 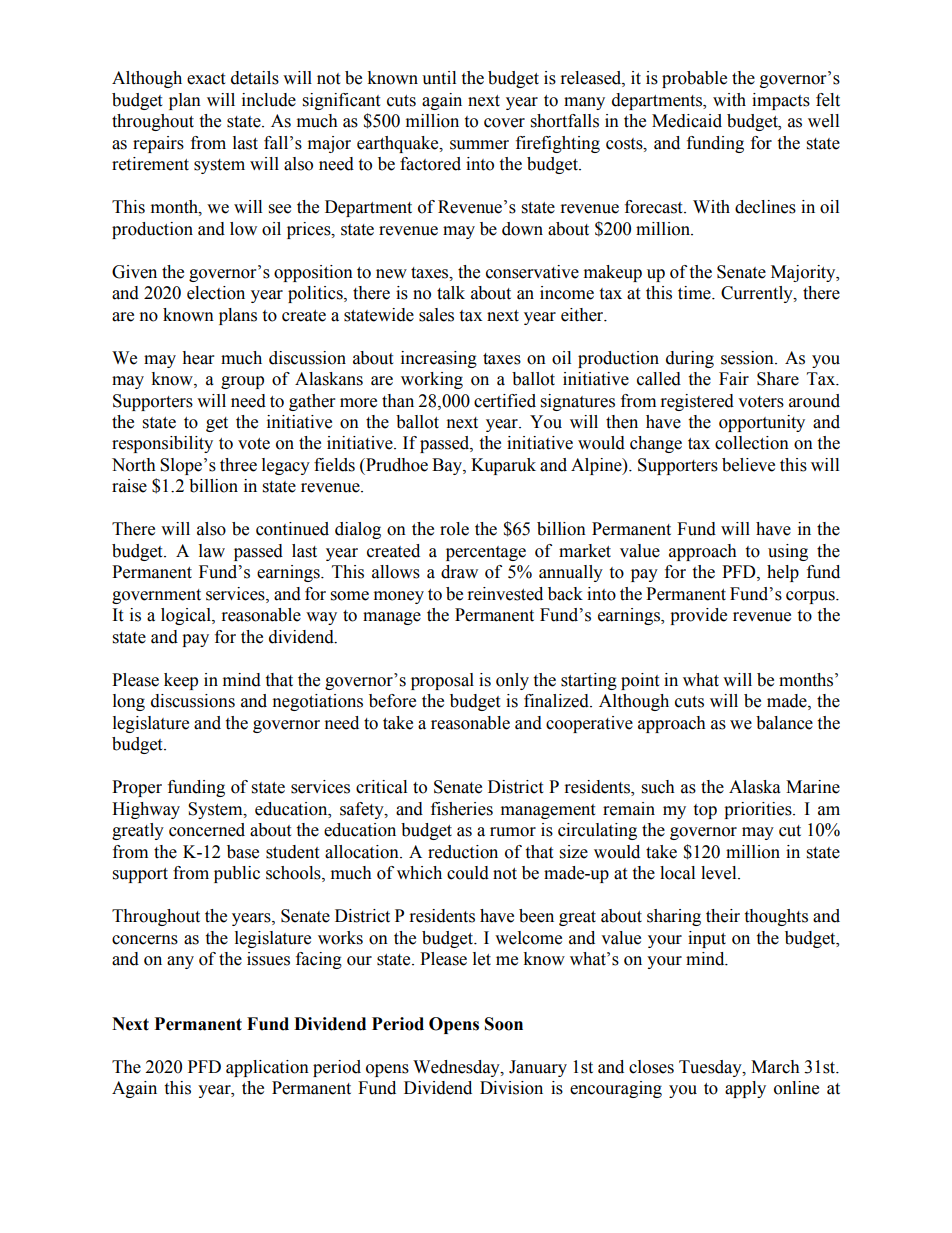 What do you see at coordinates (206, 79) in the screenshot?
I see `exact` at bounding box center [206, 79].
